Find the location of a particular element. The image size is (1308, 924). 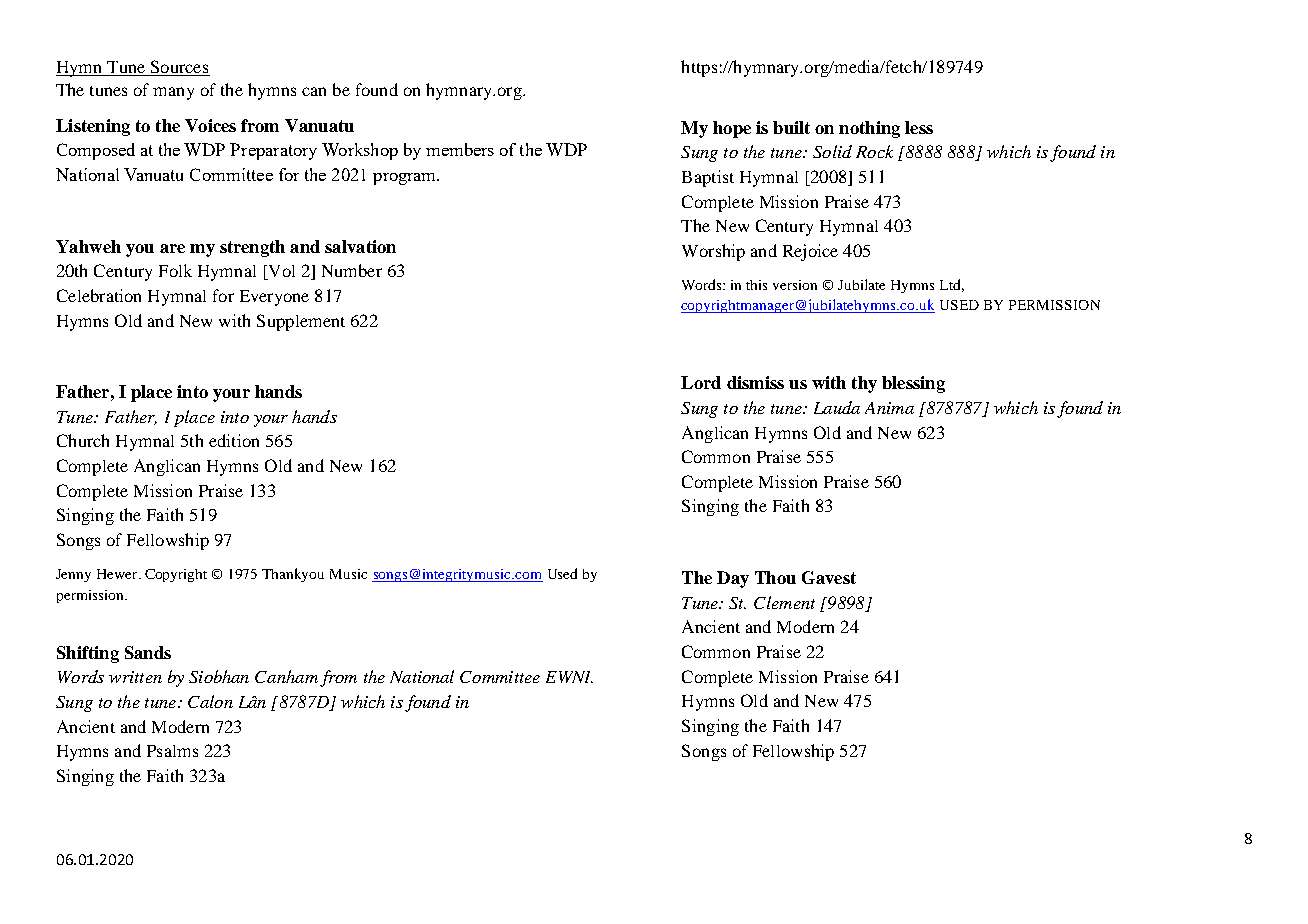

Number is located at coordinates (352, 270).
